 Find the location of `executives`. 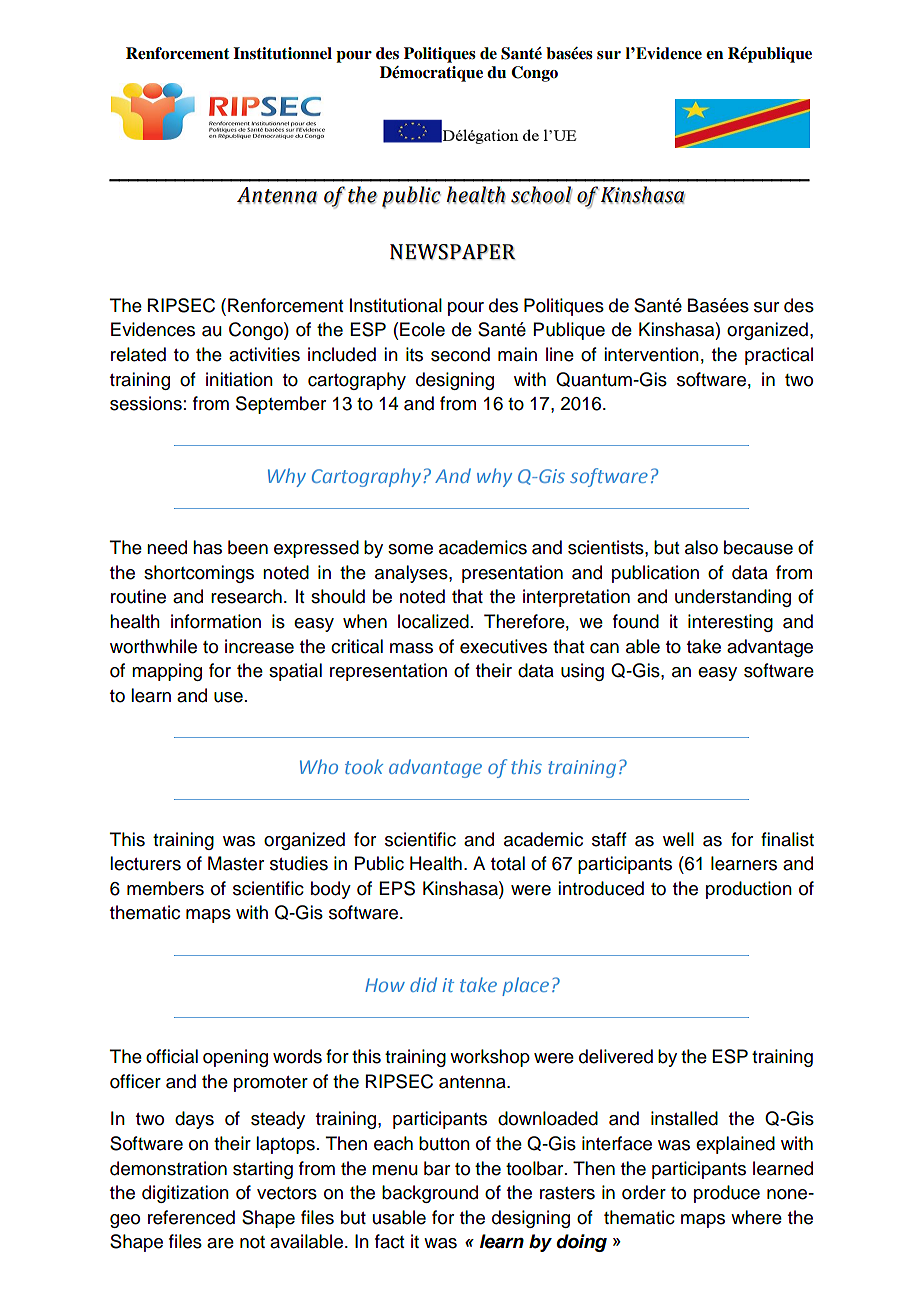

executives is located at coordinates (503, 646).
